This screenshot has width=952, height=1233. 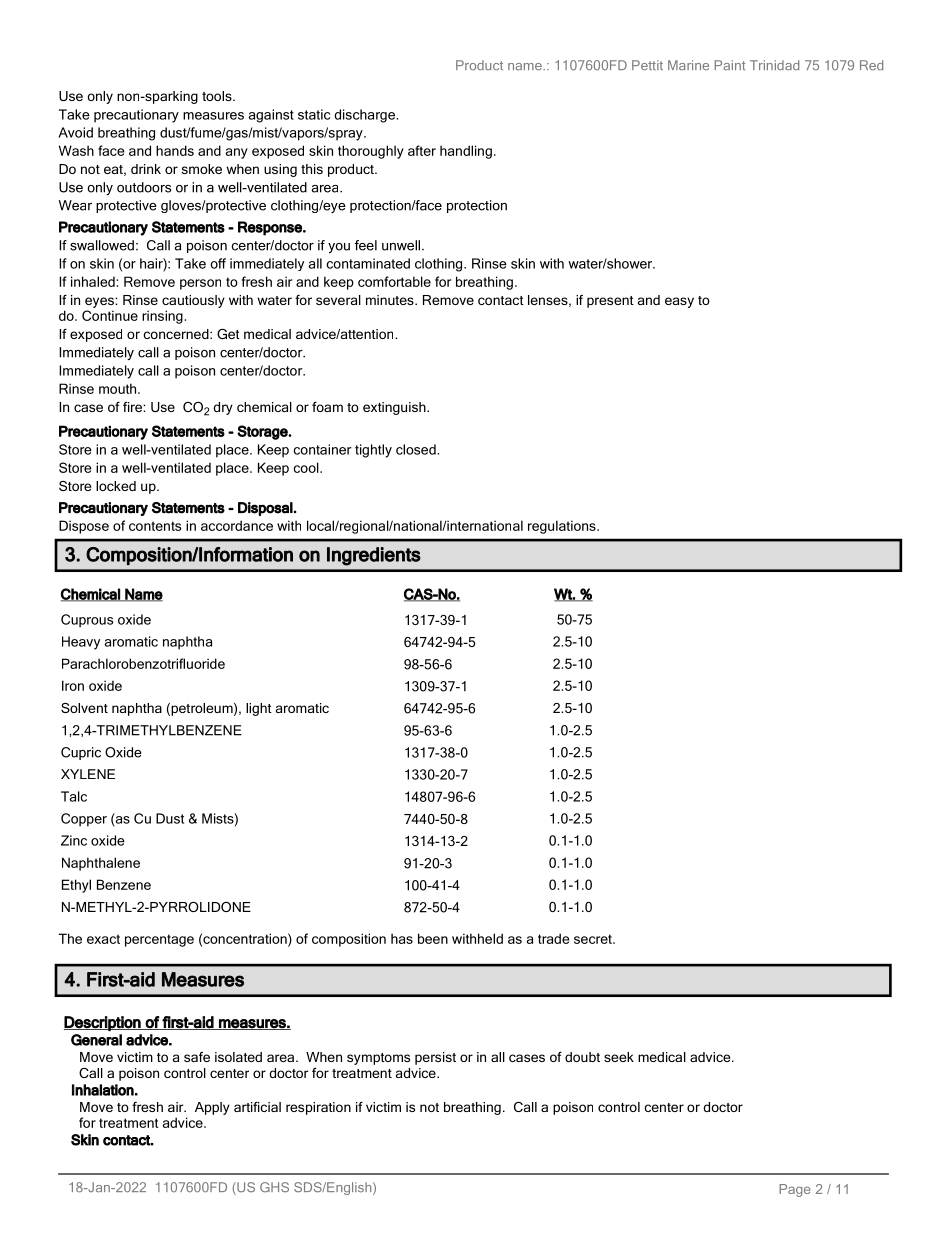 I want to click on tools, so click(x=218, y=96).
